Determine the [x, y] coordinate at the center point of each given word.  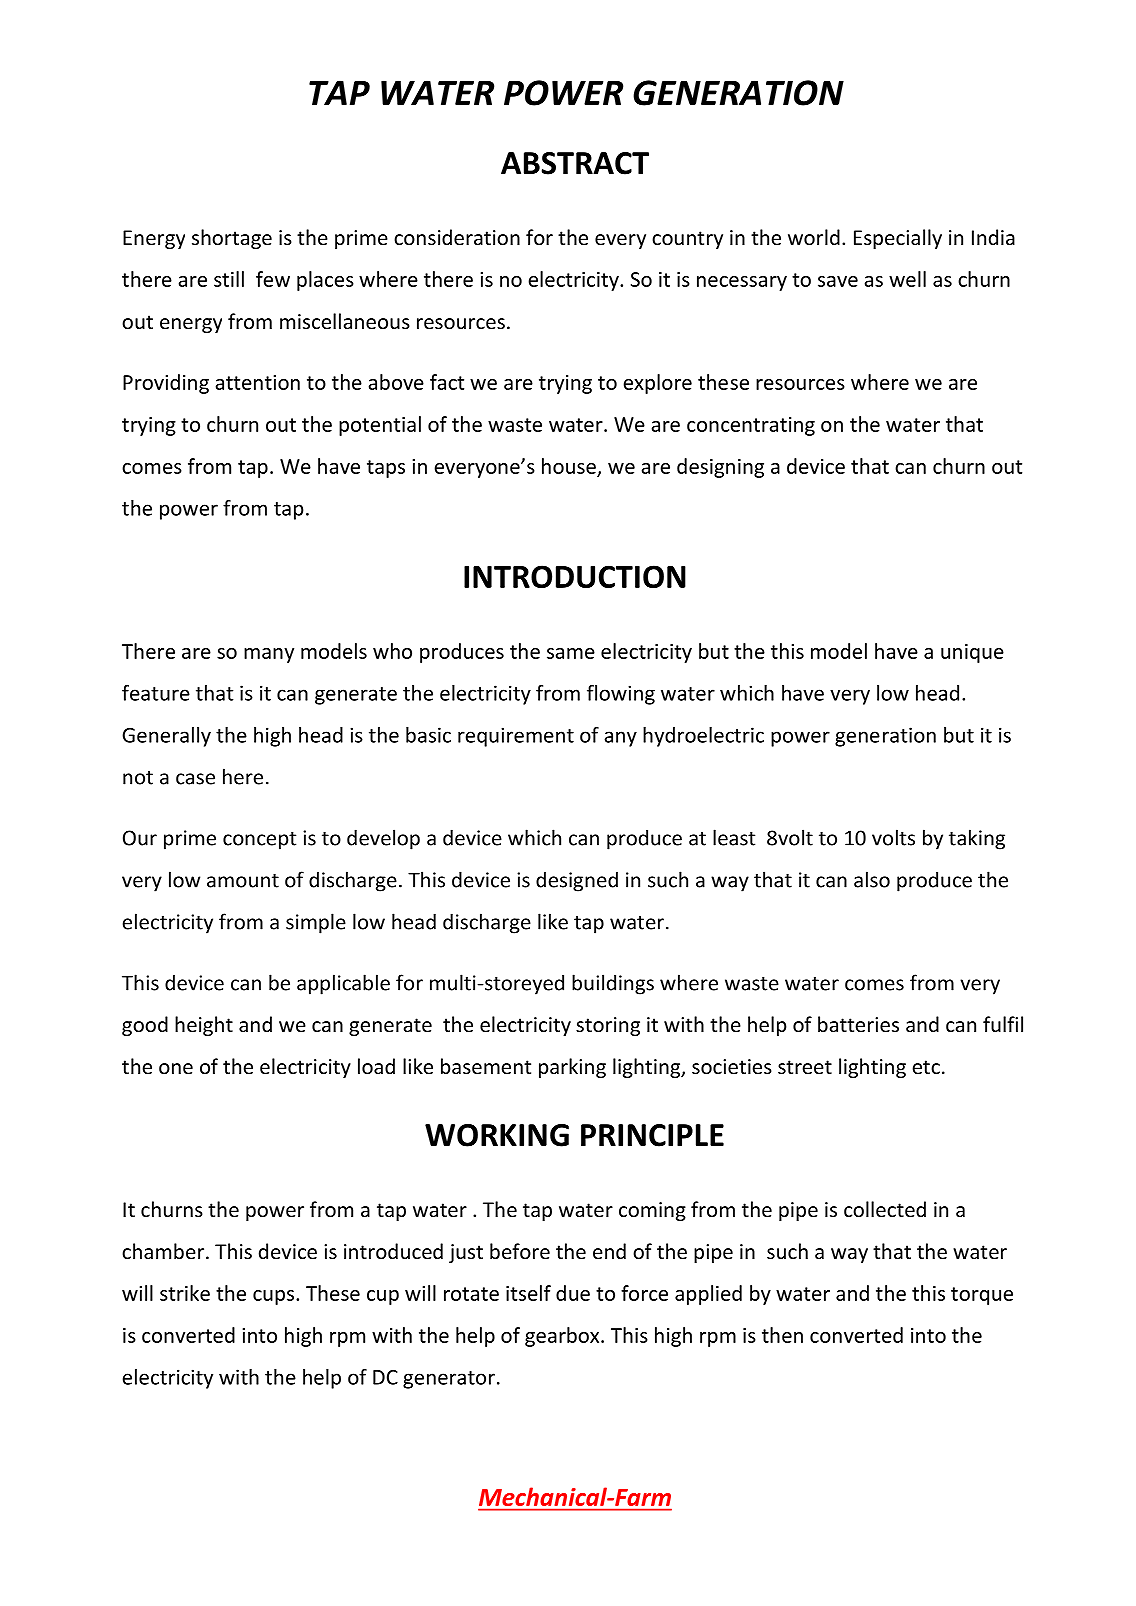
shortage [232, 239]
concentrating [751, 426]
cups [275, 1297]
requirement [516, 737]
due [573, 1293]
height [204, 1026]
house [569, 466]
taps [386, 469]
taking [977, 839]
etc [926, 1067]
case [195, 779]
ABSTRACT [575, 163]
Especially [898, 239]
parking [572, 1068]
